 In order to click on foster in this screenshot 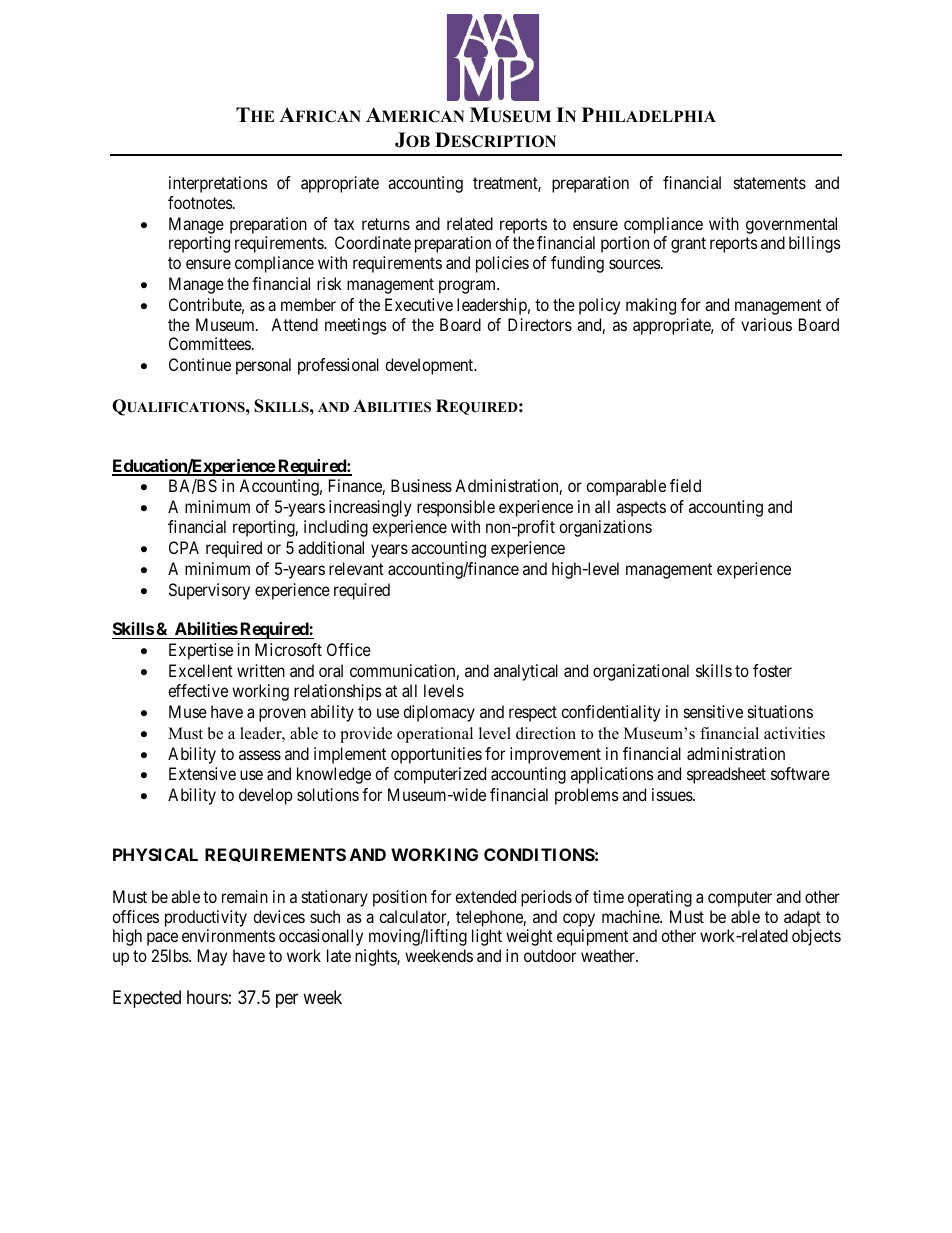, I will do `click(772, 670)`.
